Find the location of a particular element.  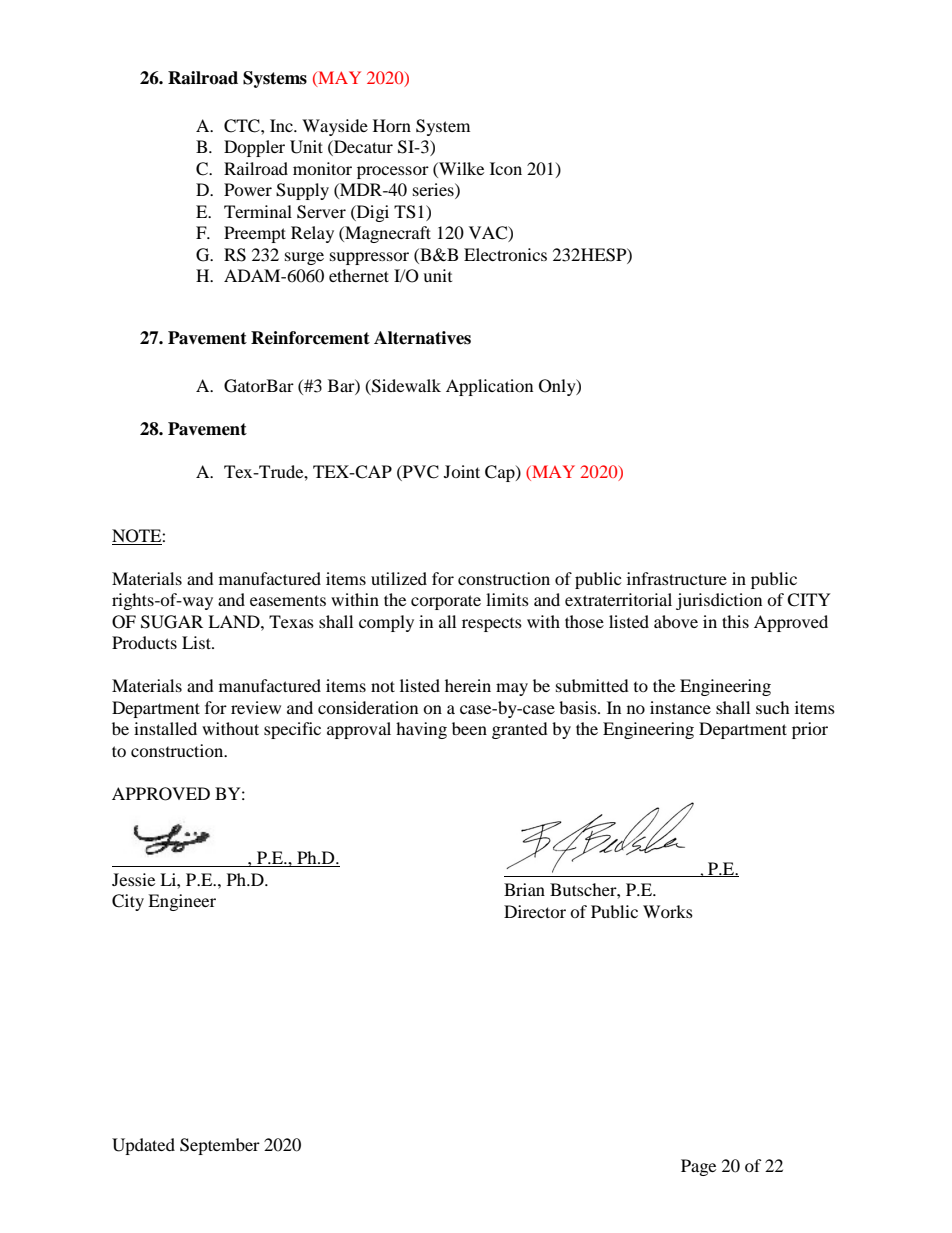

September is located at coordinates (220, 1146).
